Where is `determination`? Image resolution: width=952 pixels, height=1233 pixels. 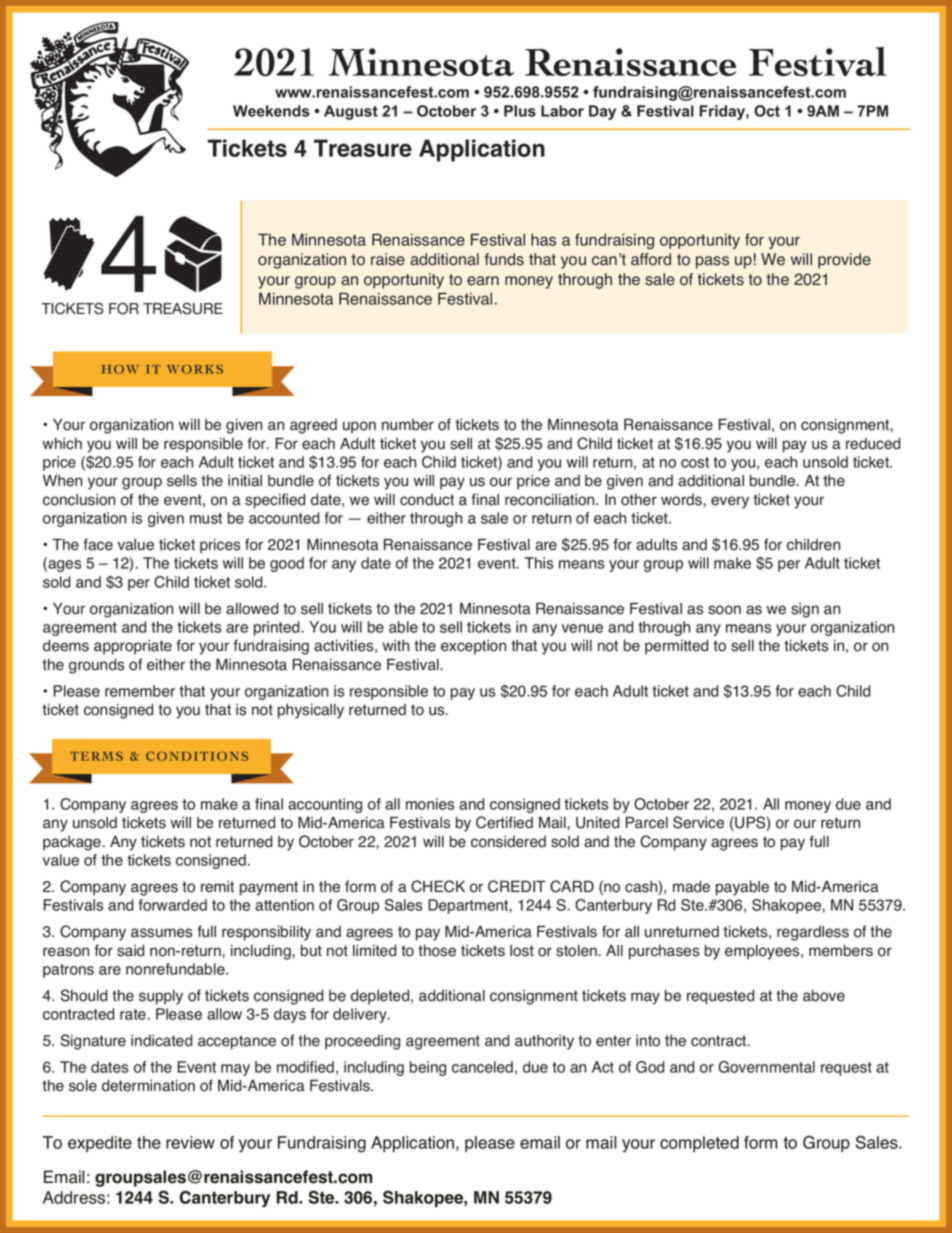 determination is located at coordinates (148, 1085).
